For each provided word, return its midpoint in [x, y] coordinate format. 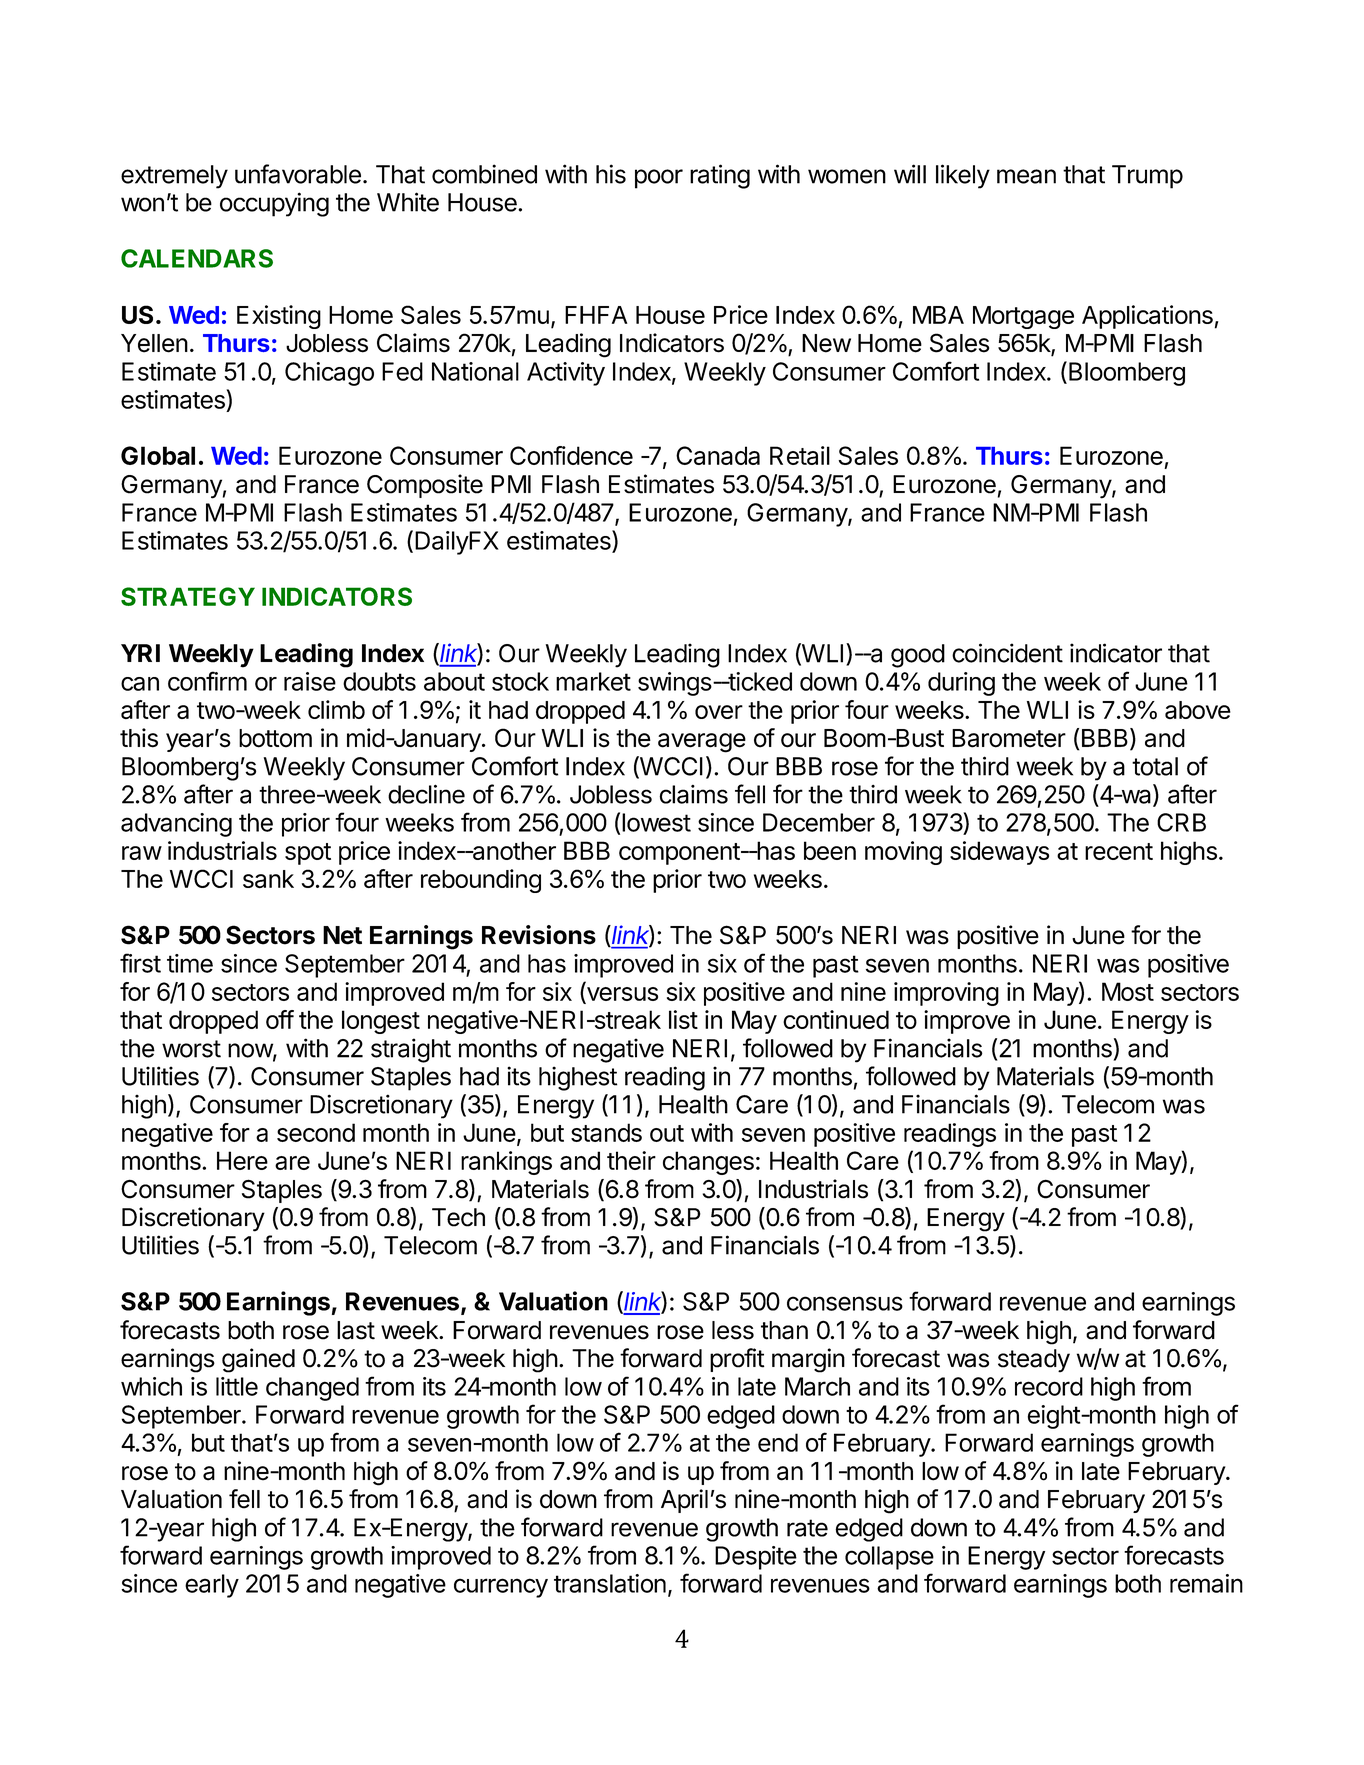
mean [1026, 176]
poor [659, 179]
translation [610, 1583]
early [212, 1586]
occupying [274, 204]
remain [1206, 1583]
